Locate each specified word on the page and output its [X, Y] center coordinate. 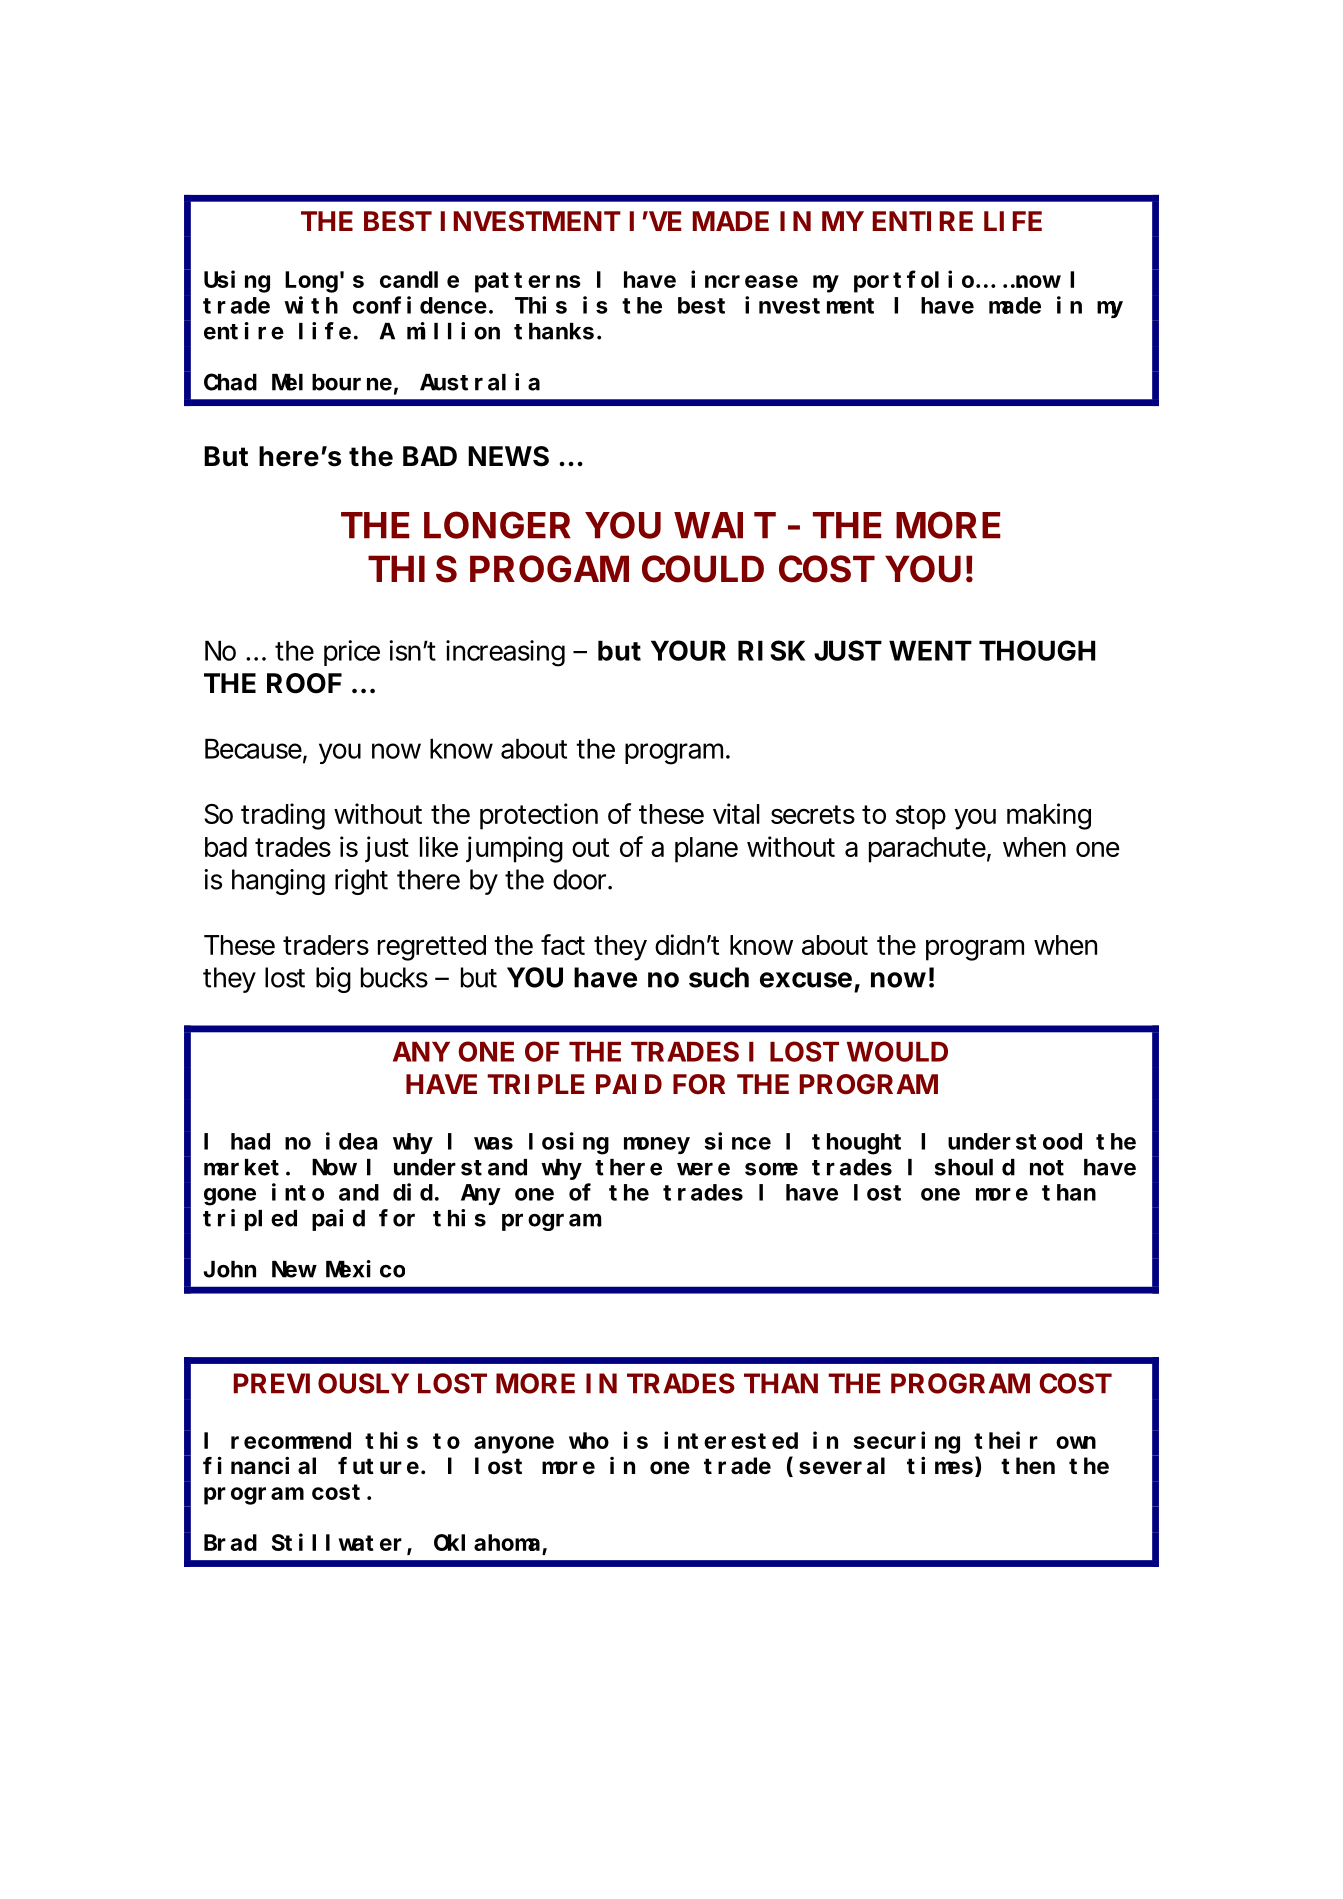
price [352, 653]
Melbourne [332, 382]
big [333, 980]
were [703, 1169]
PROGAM [549, 569]
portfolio [914, 282]
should [975, 1167]
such [719, 977]
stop [921, 817]
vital [736, 813]
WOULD [897, 1051]
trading [283, 816]
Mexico [365, 1269]
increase [744, 279]
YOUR [688, 650]
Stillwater [340, 1543]
